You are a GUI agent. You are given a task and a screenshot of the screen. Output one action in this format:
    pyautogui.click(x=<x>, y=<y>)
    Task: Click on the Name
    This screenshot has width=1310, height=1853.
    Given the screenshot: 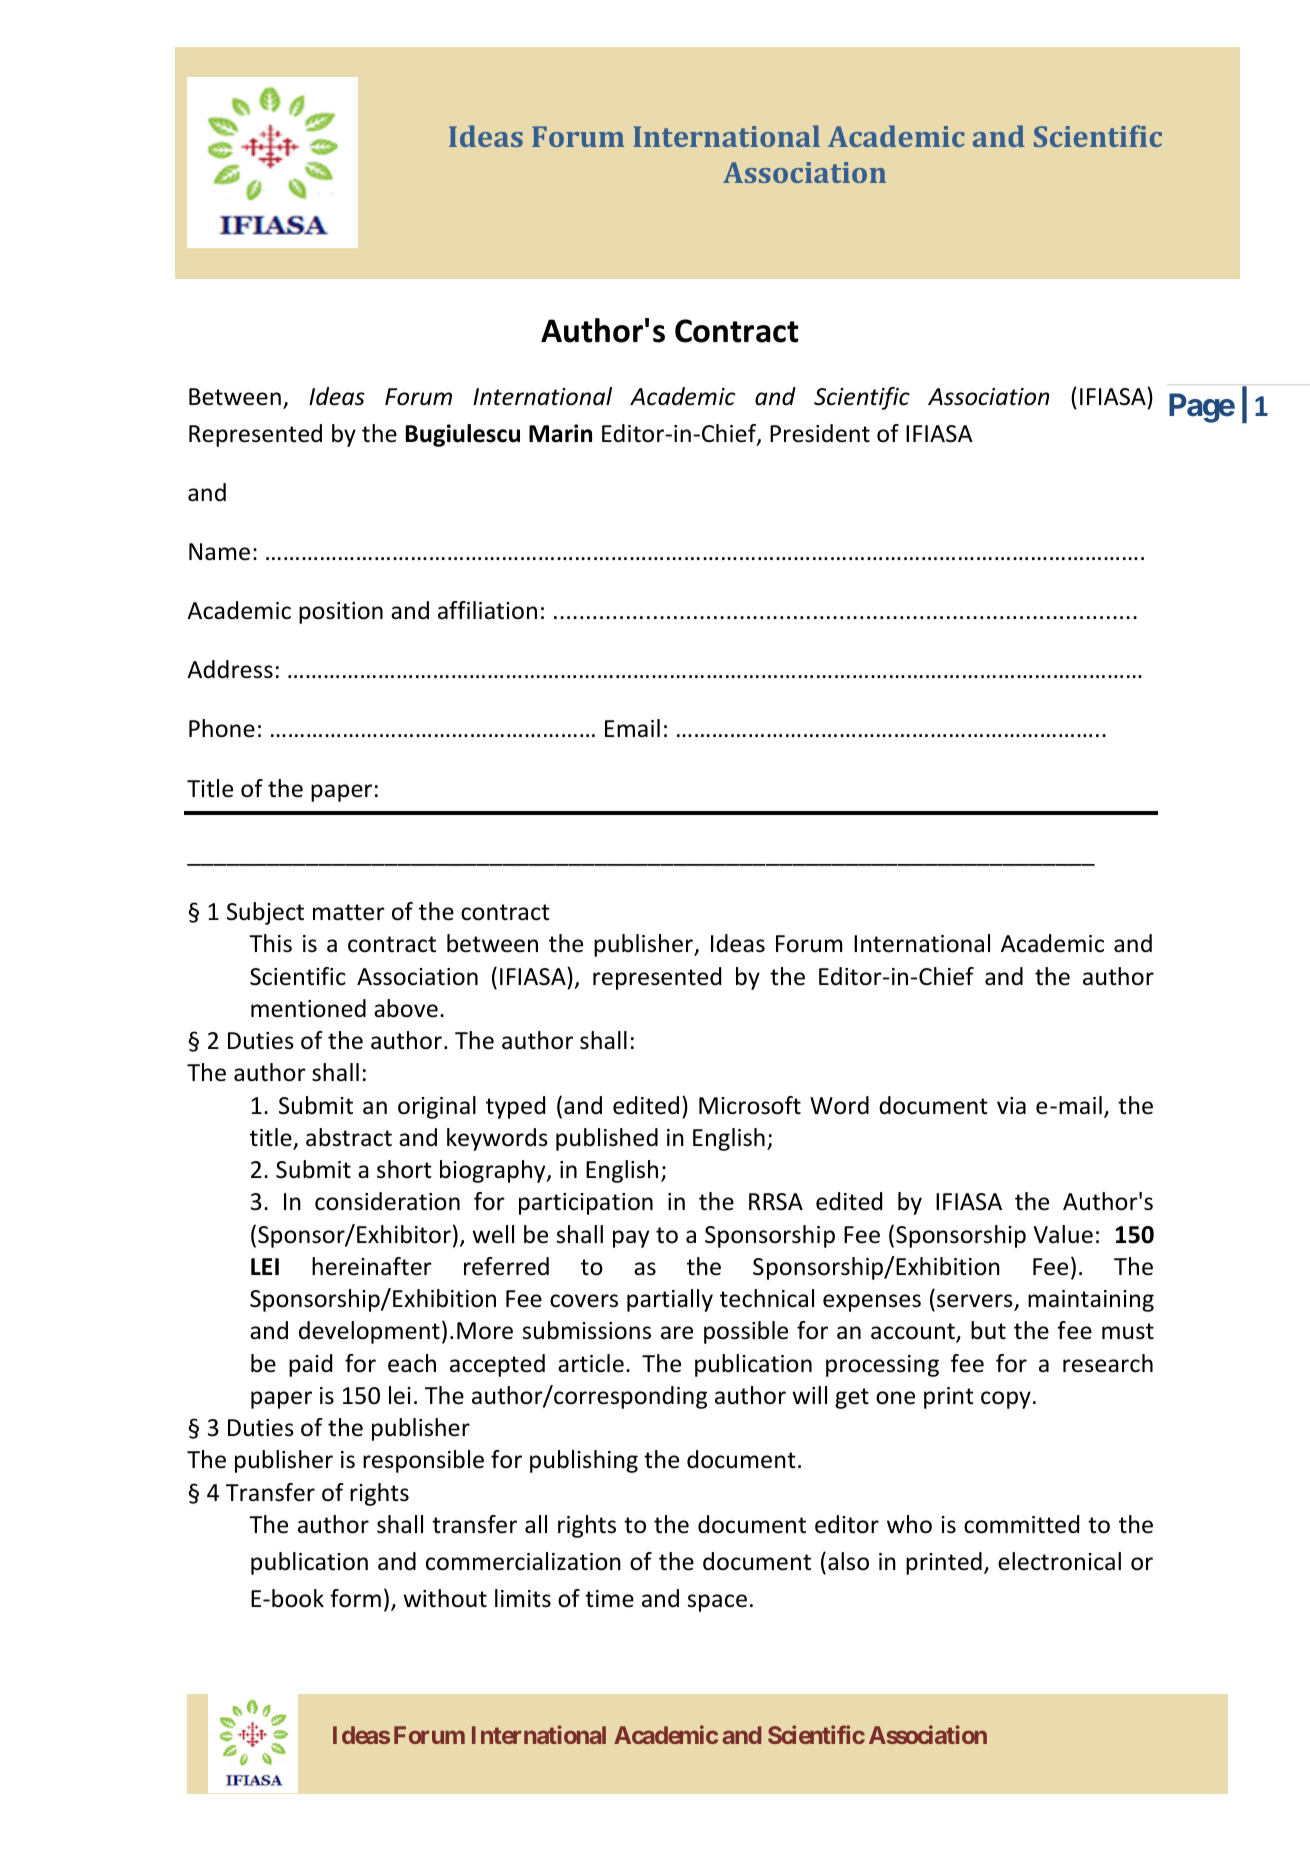 What is the action you would take?
    pyautogui.click(x=219, y=552)
